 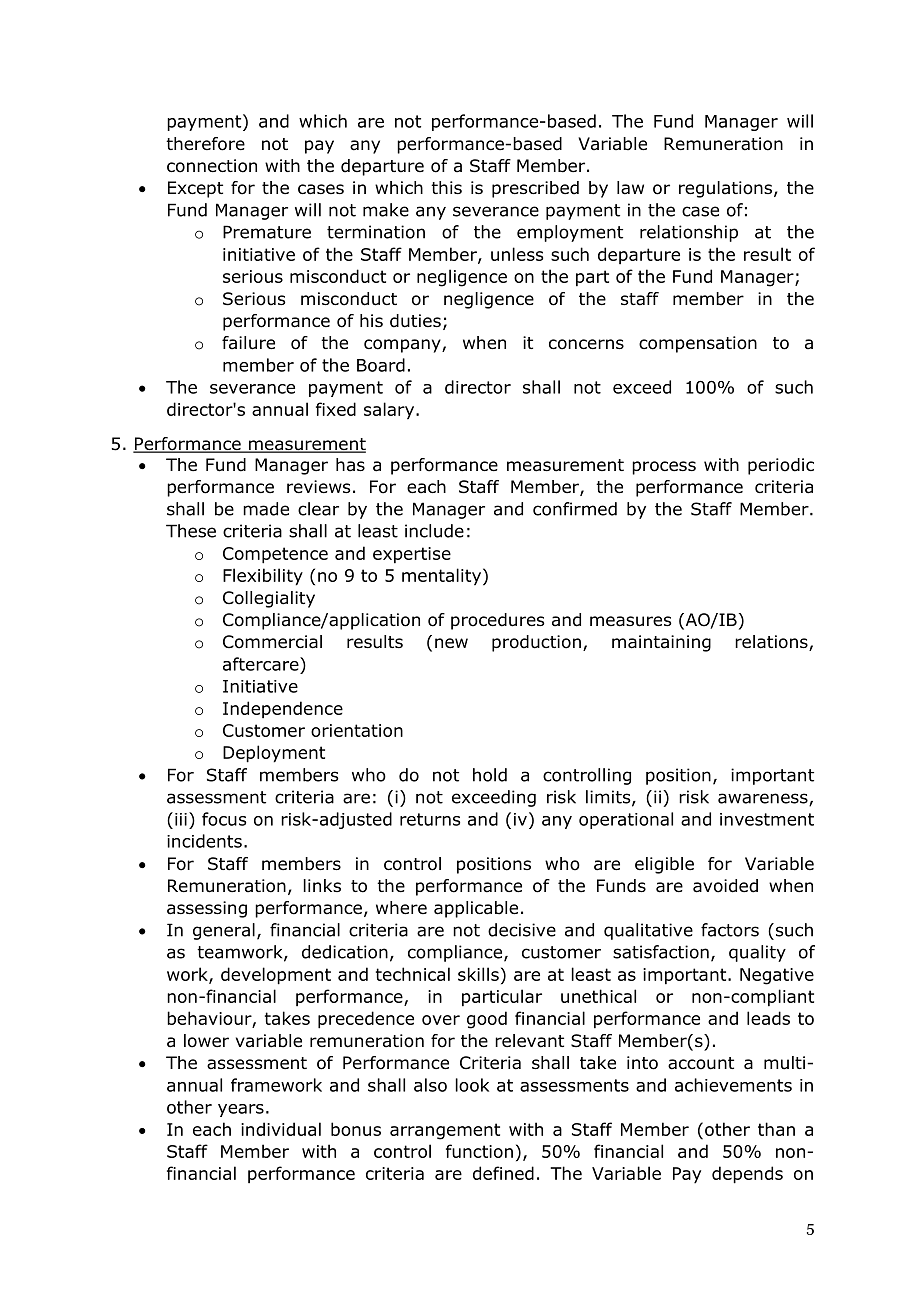 I want to click on aftercare, so click(x=262, y=664).
